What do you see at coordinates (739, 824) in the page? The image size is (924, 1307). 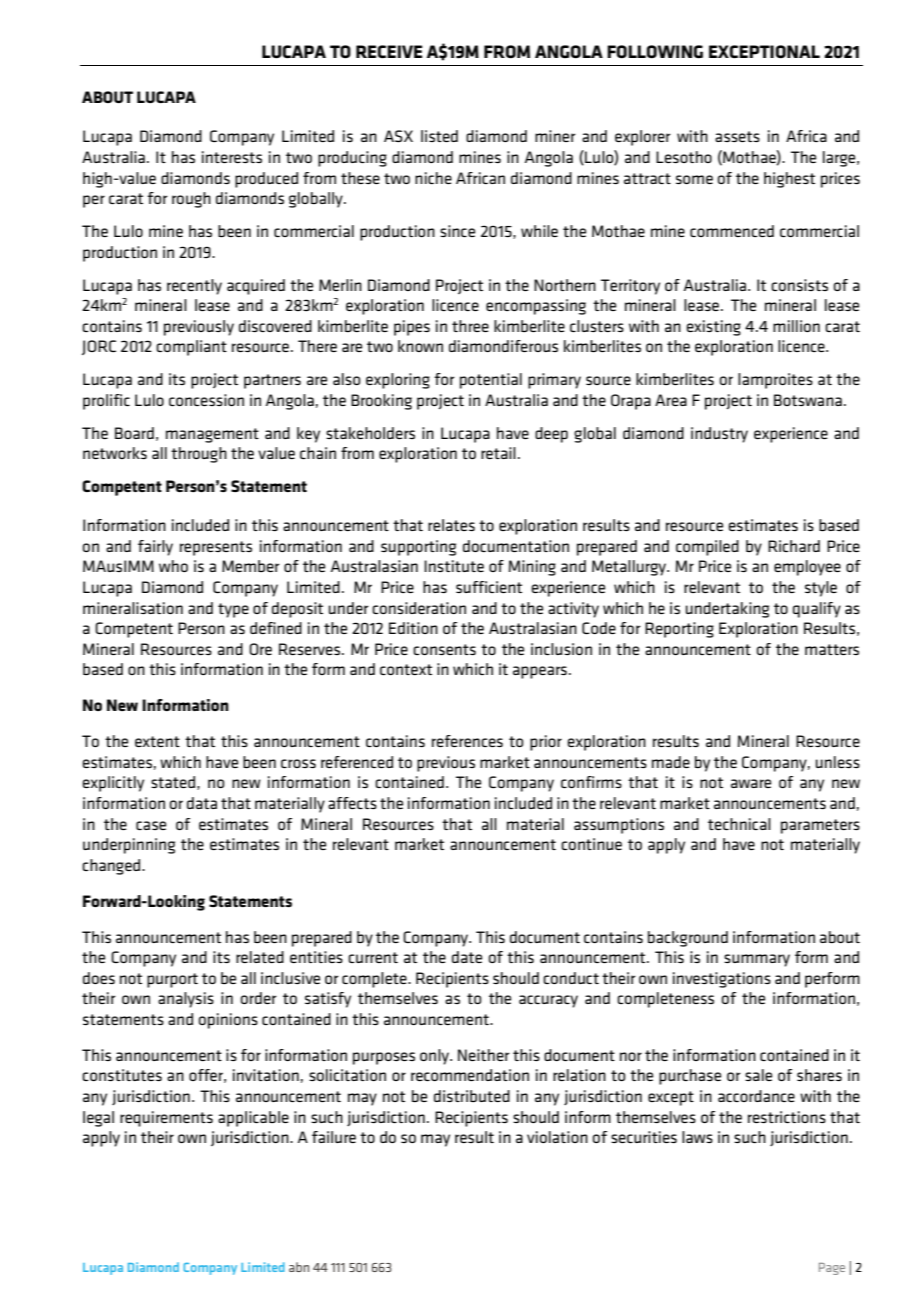 I see `technical` at bounding box center [739, 824].
